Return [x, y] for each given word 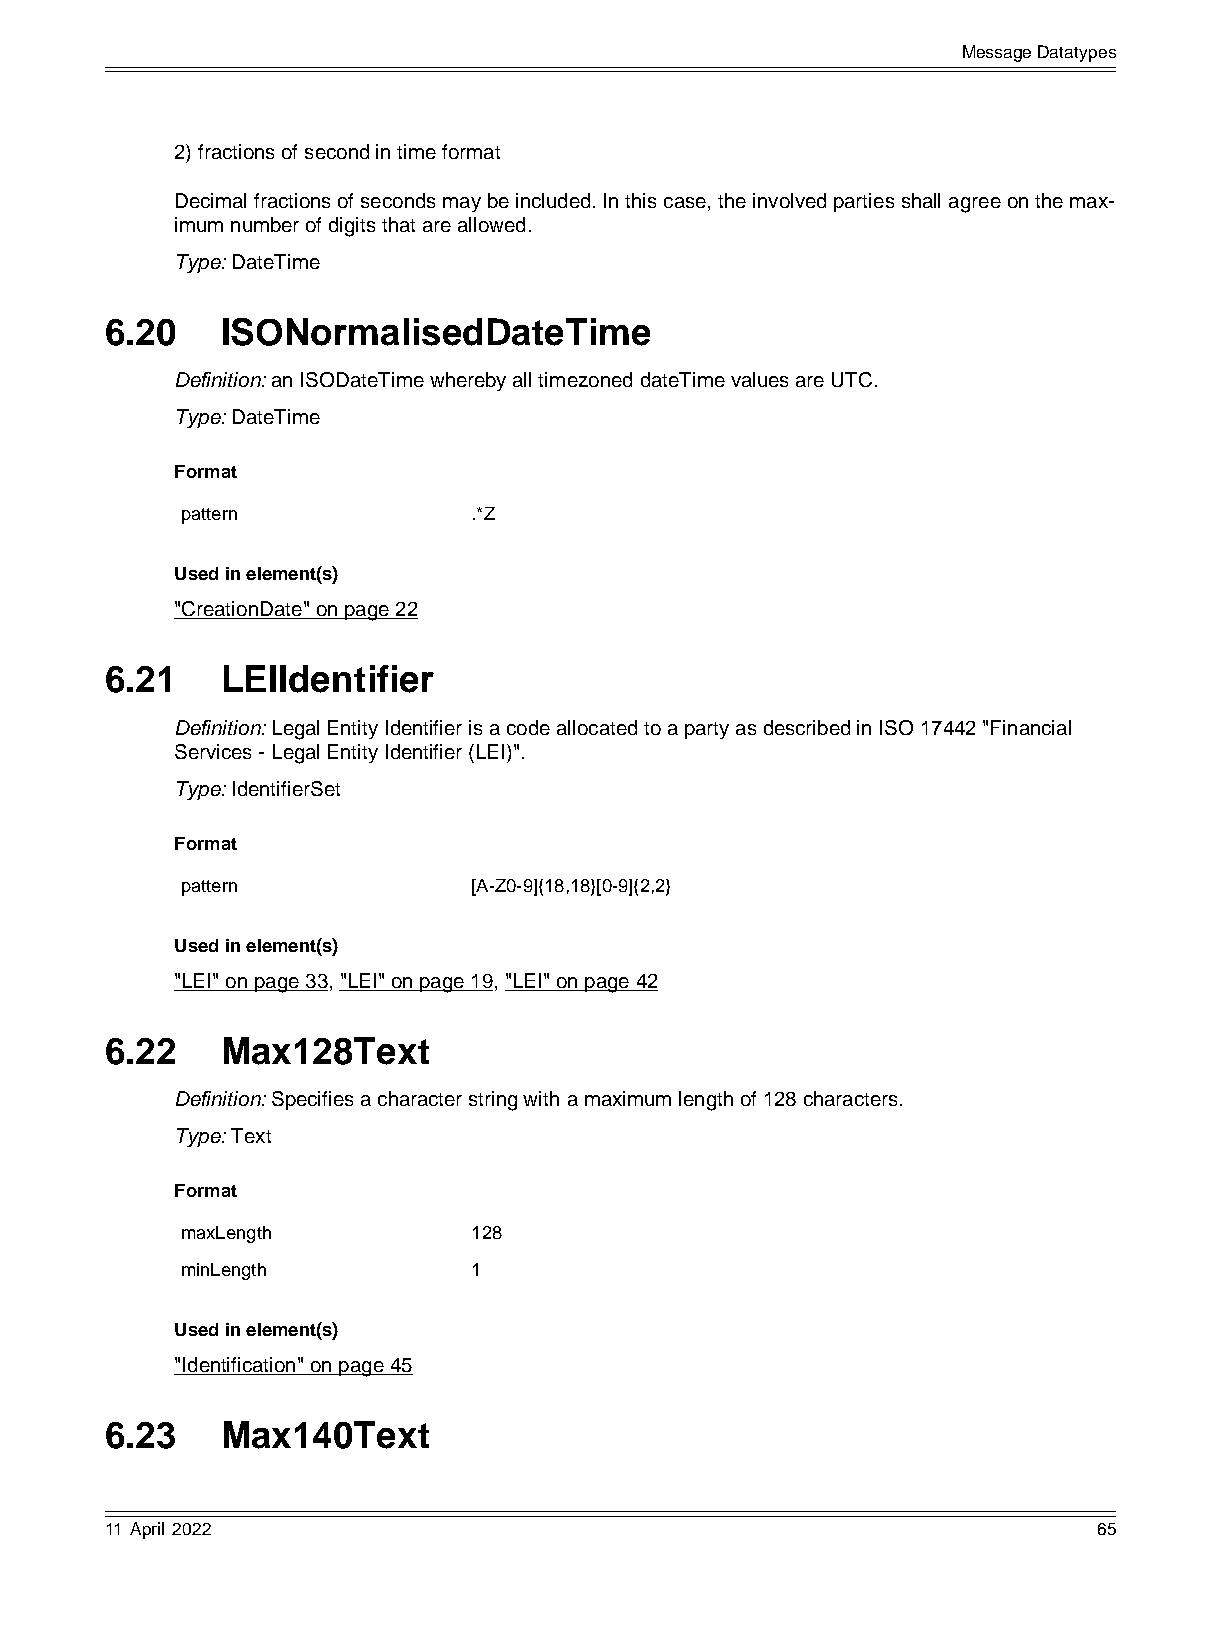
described [807, 727]
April [147, 1530]
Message [997, 53]
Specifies [312, 1100]
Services [213, 751]
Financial [1031, 727]
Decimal [211, 200]
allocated [597, 727]
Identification [239, 1366]
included [553, 200]
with [541, 1098]
